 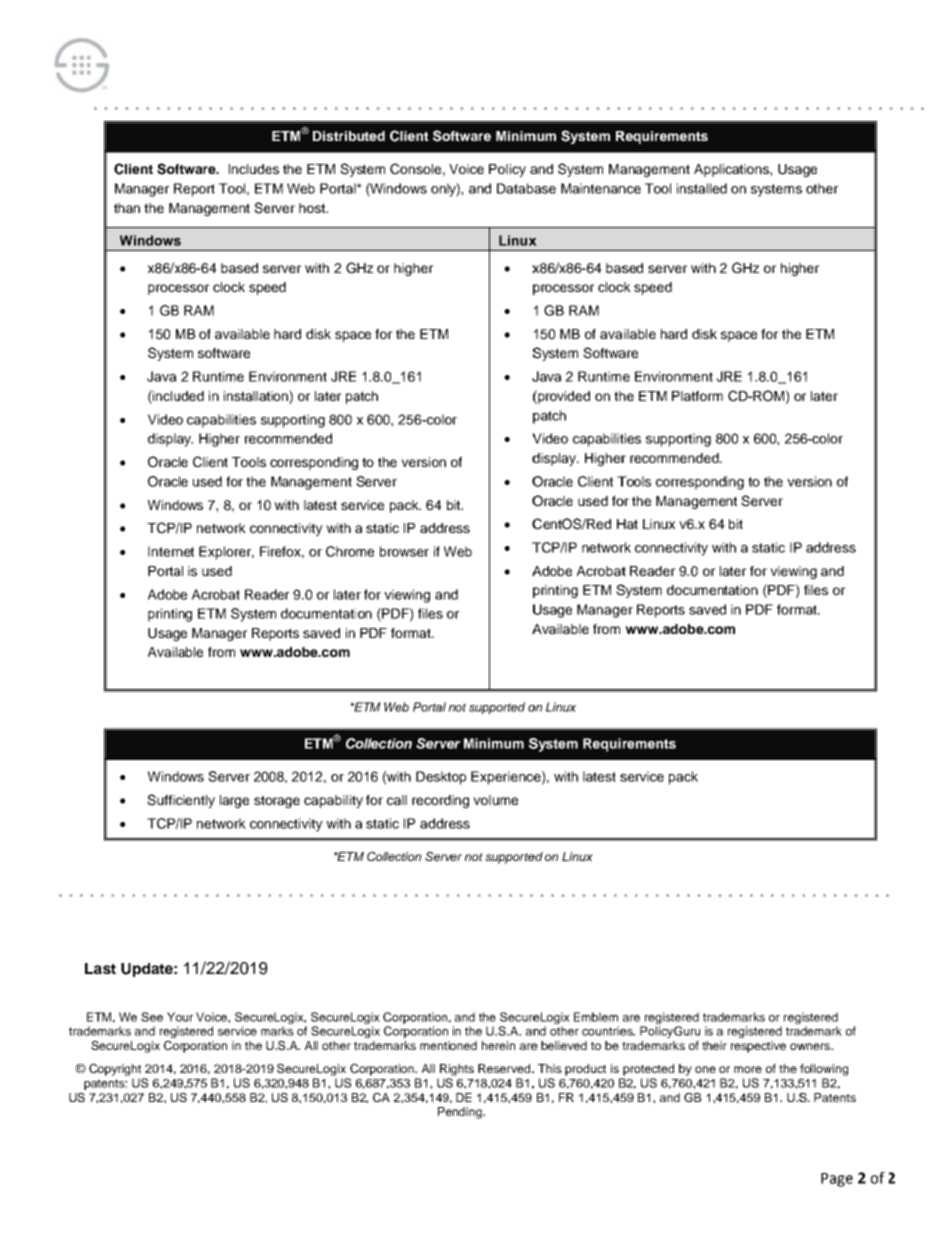 I want to click on space, so click(x=739, y=336).
